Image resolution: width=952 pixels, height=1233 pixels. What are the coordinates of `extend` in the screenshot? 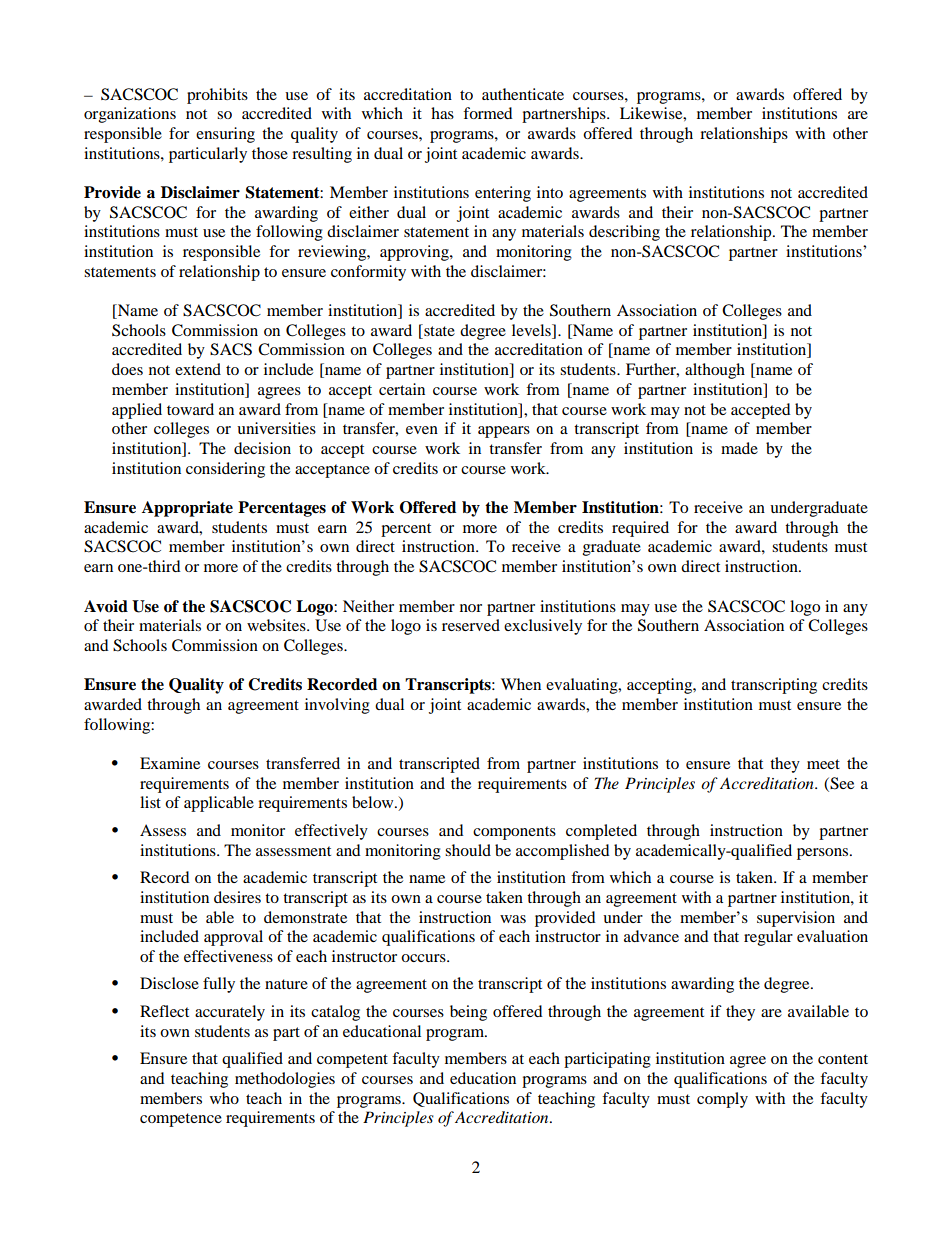 It's located at (198, 369).
